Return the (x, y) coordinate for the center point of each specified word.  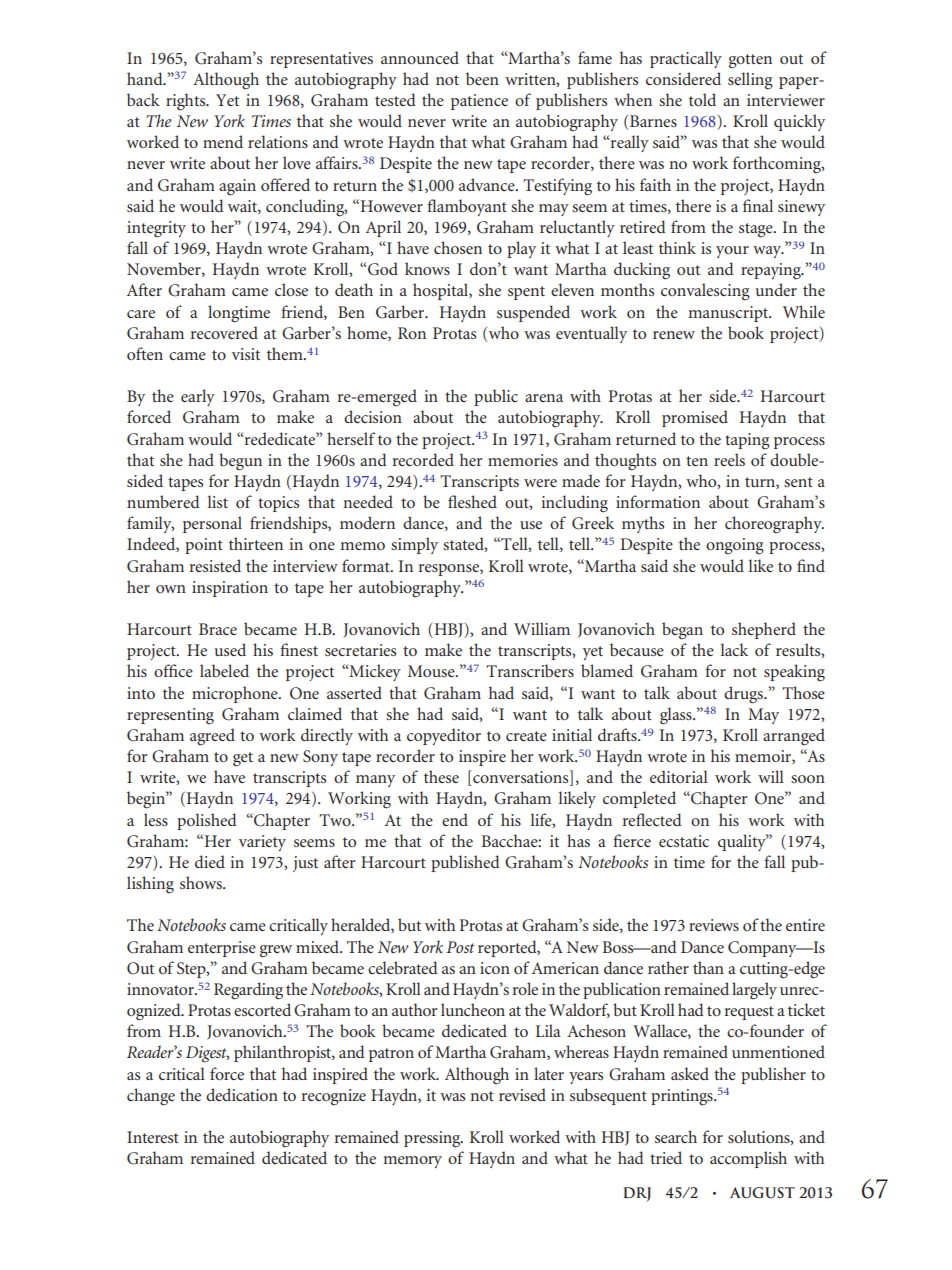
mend (223, 141)
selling (750, 81)
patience (479, 102)
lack (734, 649)
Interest (153, 1137)
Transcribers (530, 670)
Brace (218, 629)
